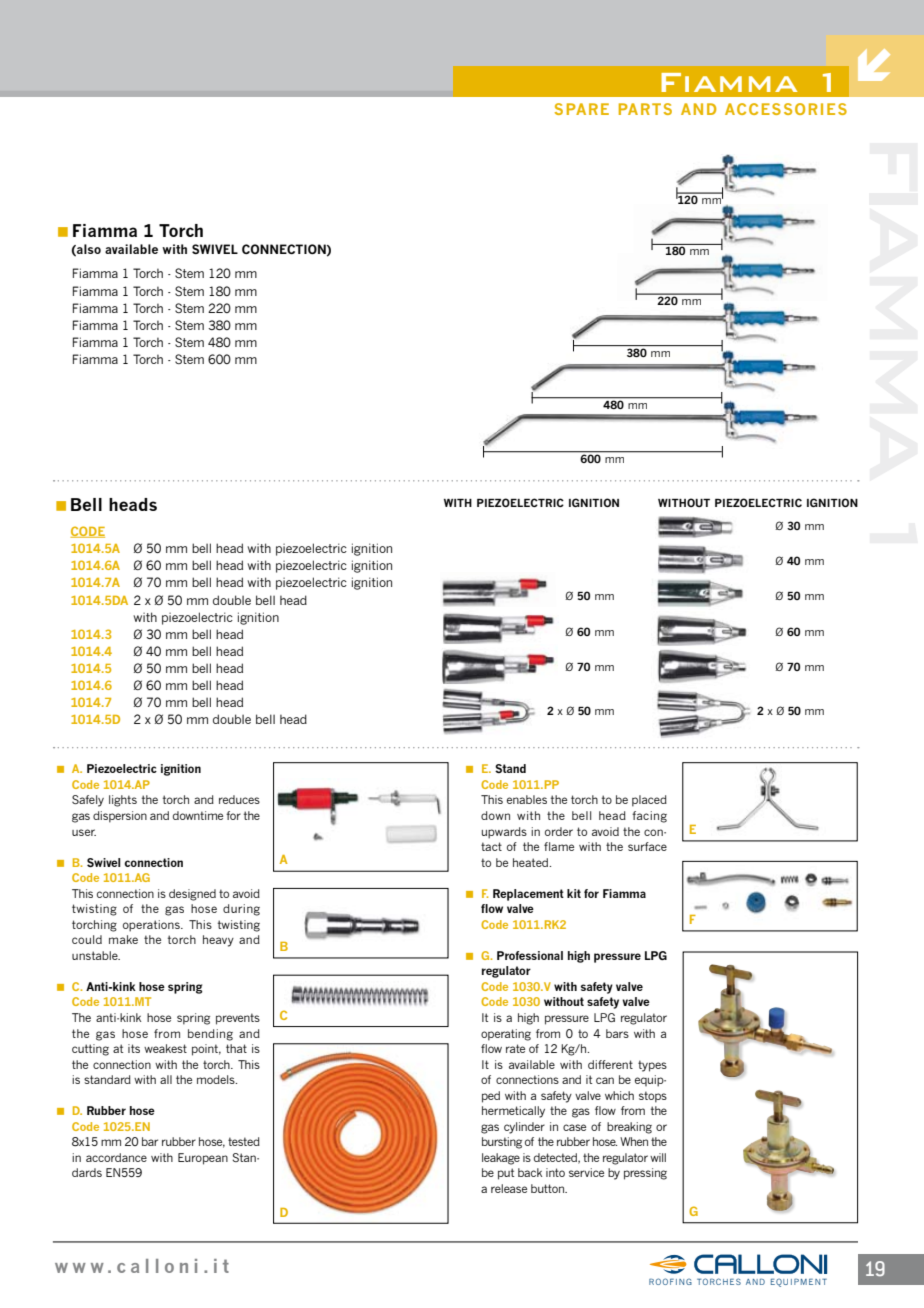  I want to click on PARTS, so click(645, 109).
